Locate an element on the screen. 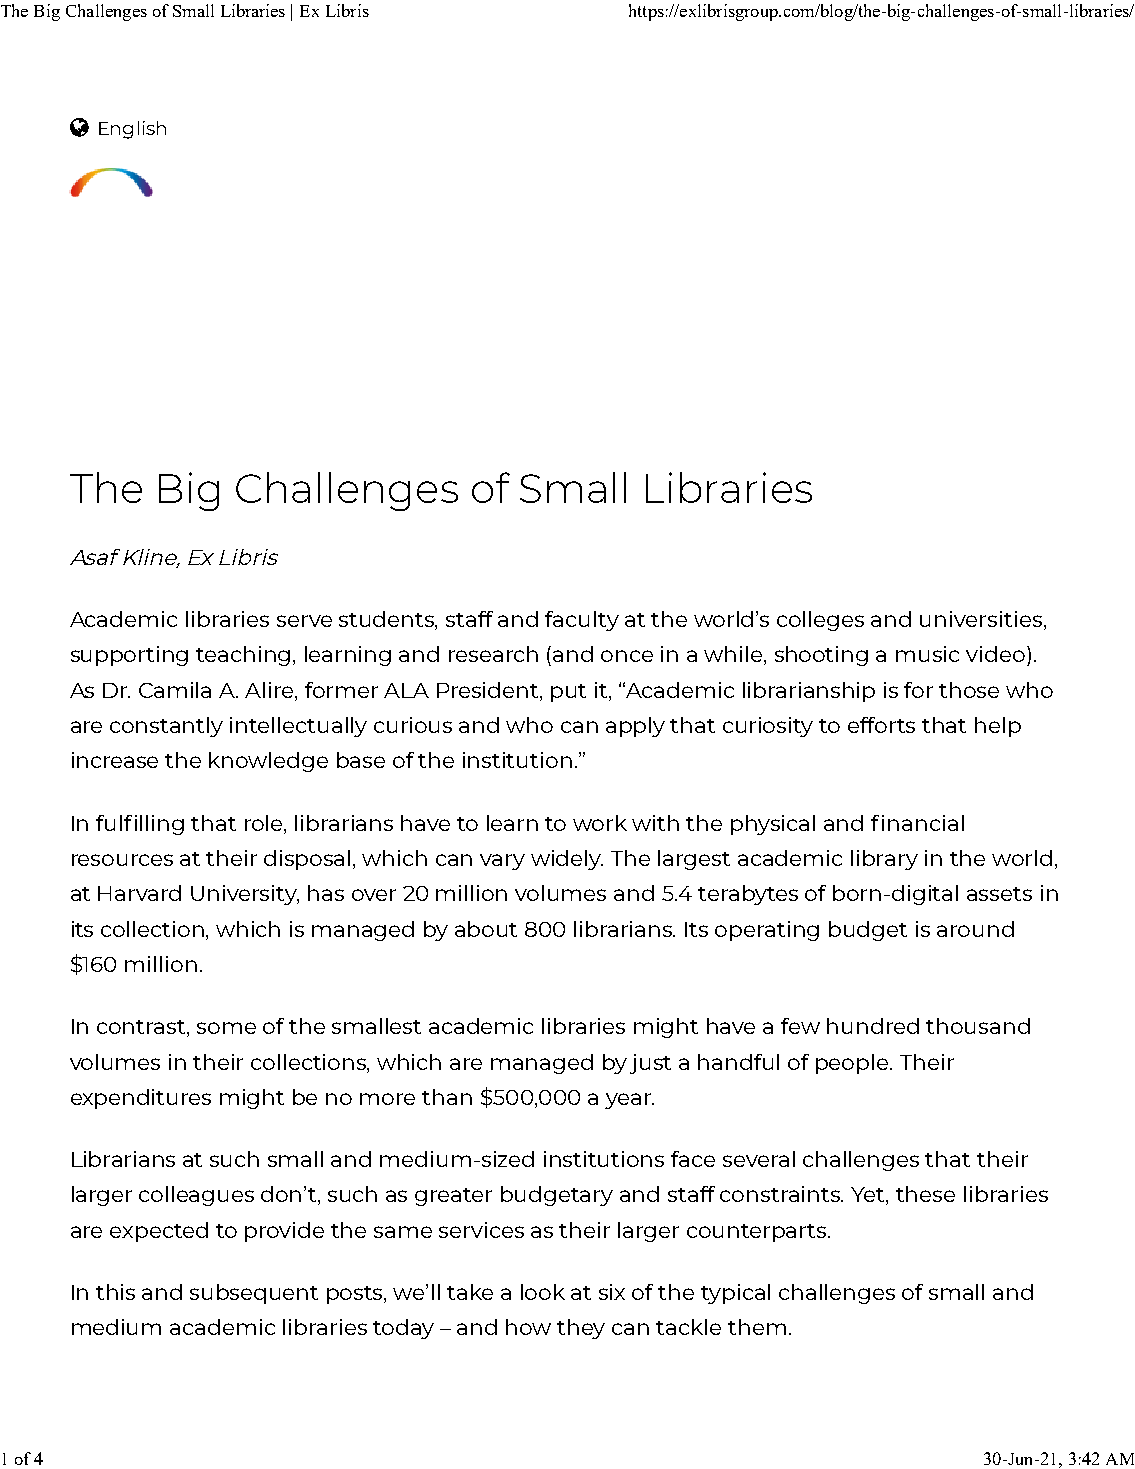  English is located at coordinates (132, 130).
